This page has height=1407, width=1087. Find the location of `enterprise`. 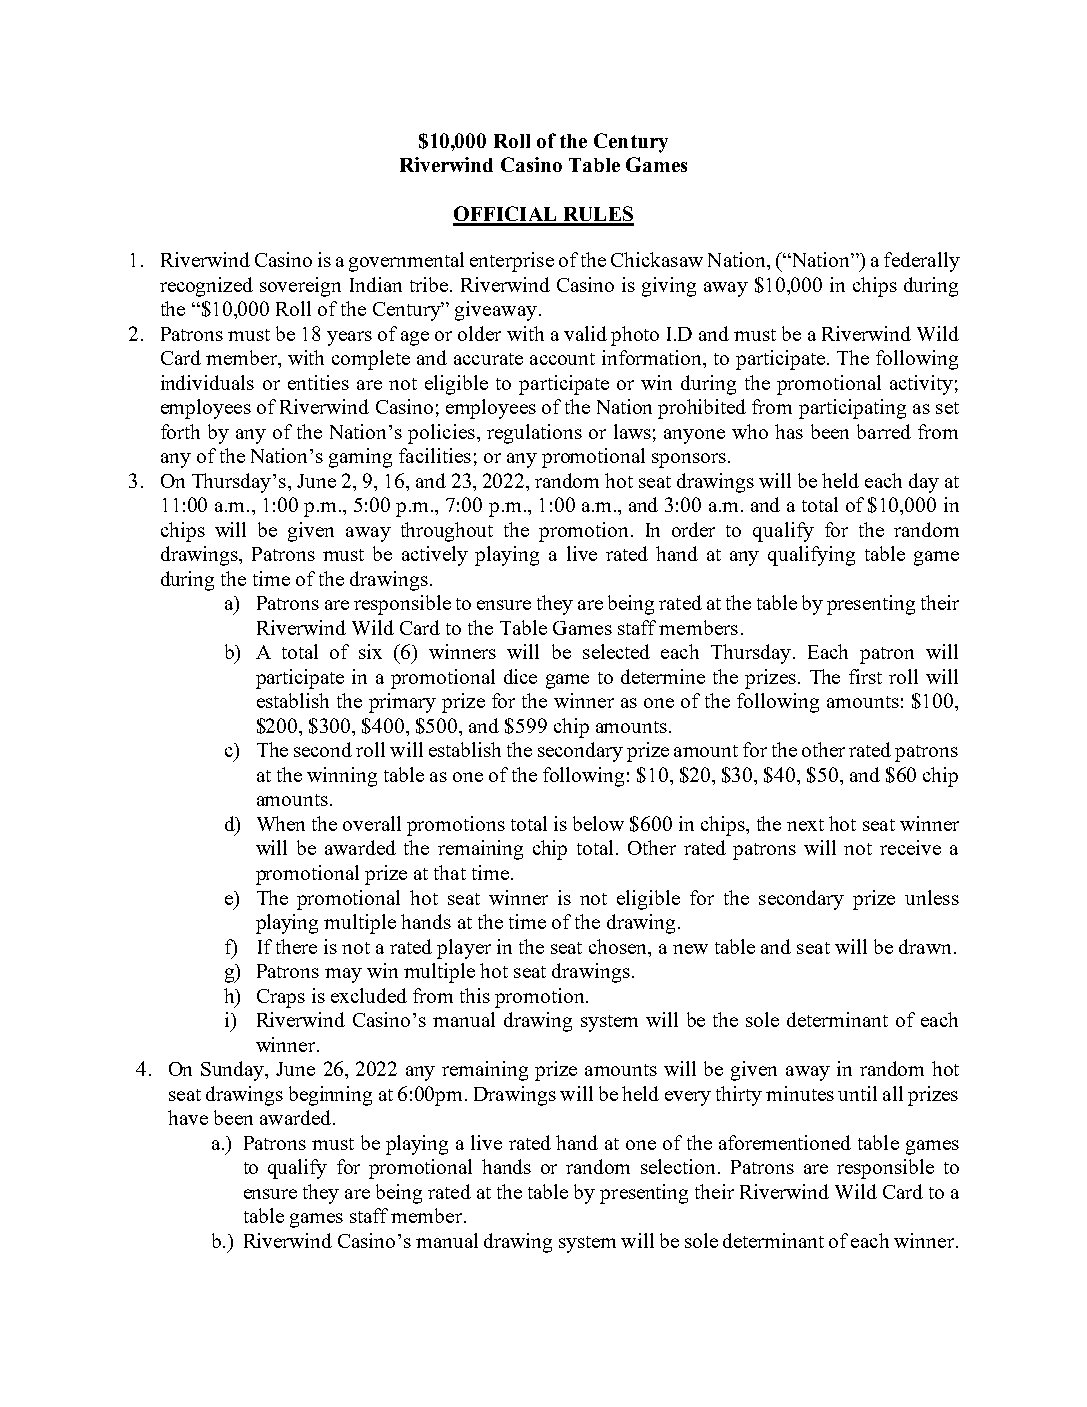

enterprise is located at coordinates (512, 262).
